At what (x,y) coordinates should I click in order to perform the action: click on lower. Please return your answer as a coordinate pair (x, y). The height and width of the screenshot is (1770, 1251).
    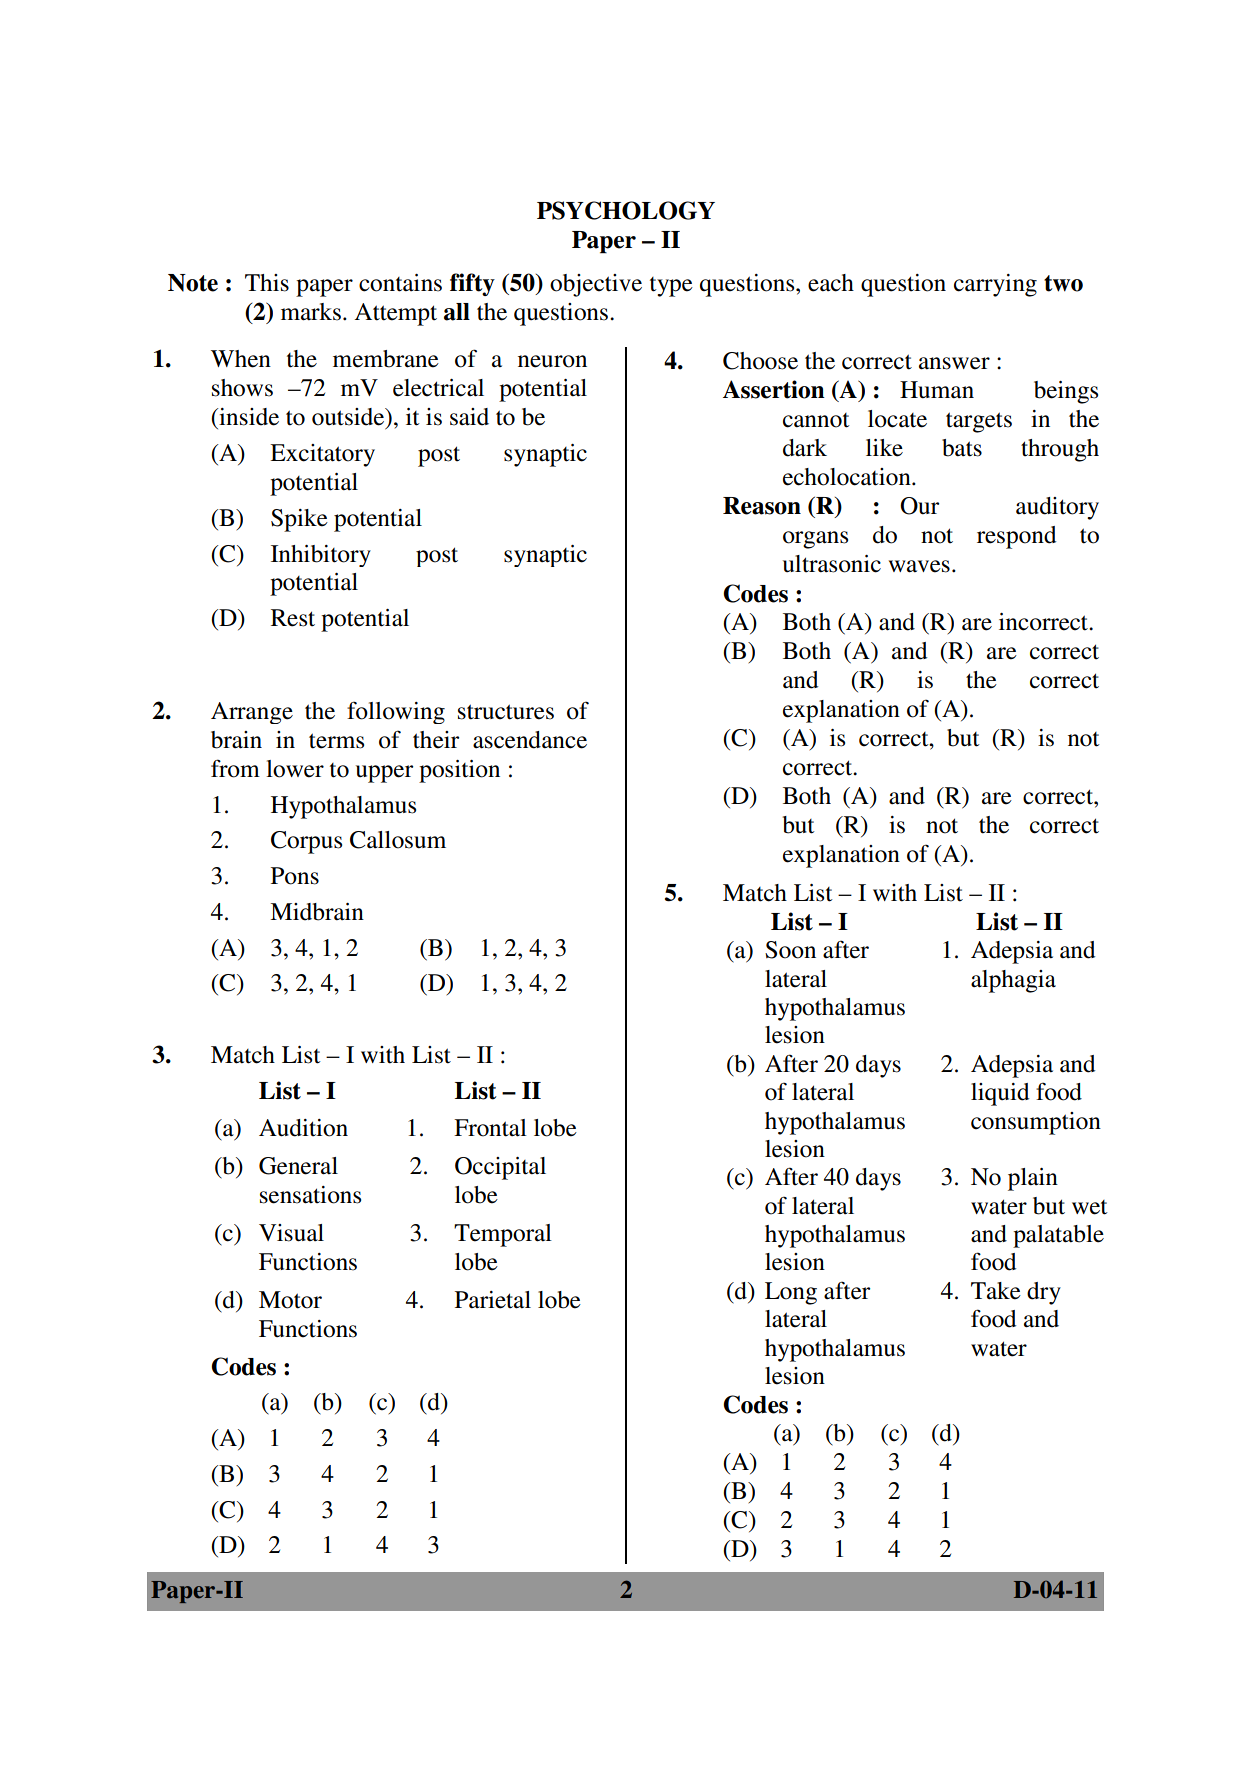
    Looking at the image, I should click on (295, 769).
